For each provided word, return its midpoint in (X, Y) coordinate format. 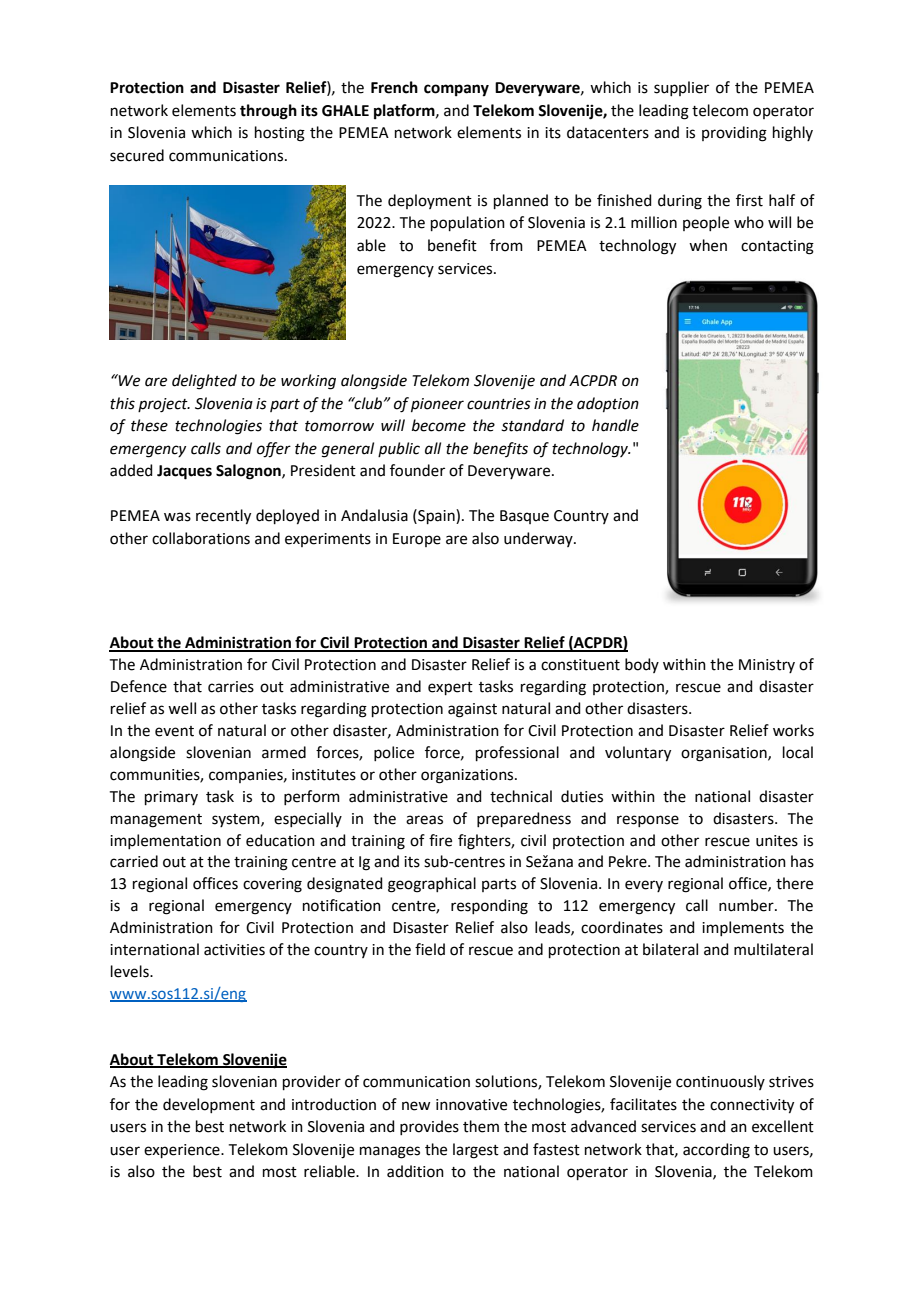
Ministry (767, 666)
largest (476, 1151)
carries (231, 687)
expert (450, 688)
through (268, 112)
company (456, 90)
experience (183, 1151)
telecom (720, 110)
